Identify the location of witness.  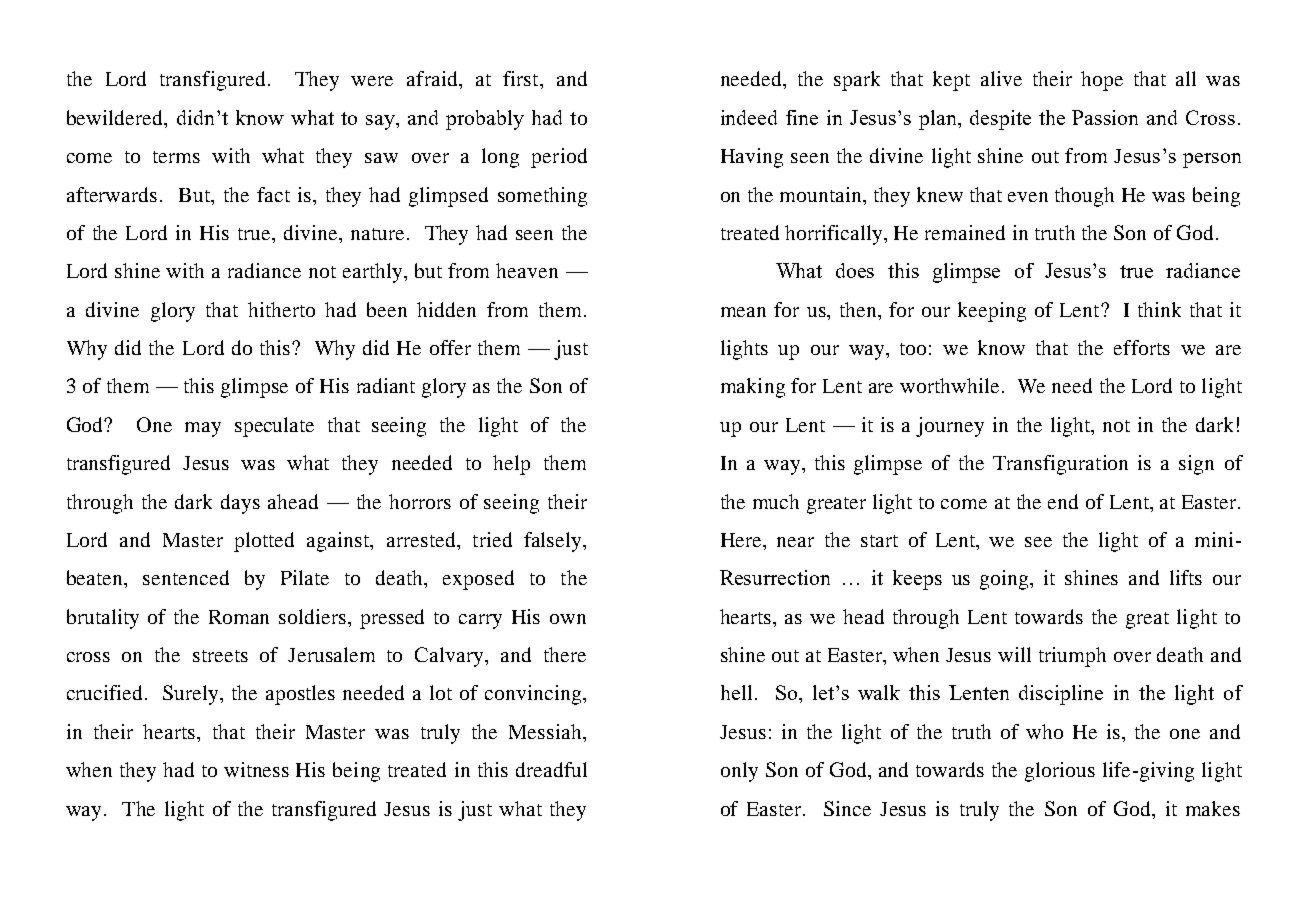
(256, 769).
